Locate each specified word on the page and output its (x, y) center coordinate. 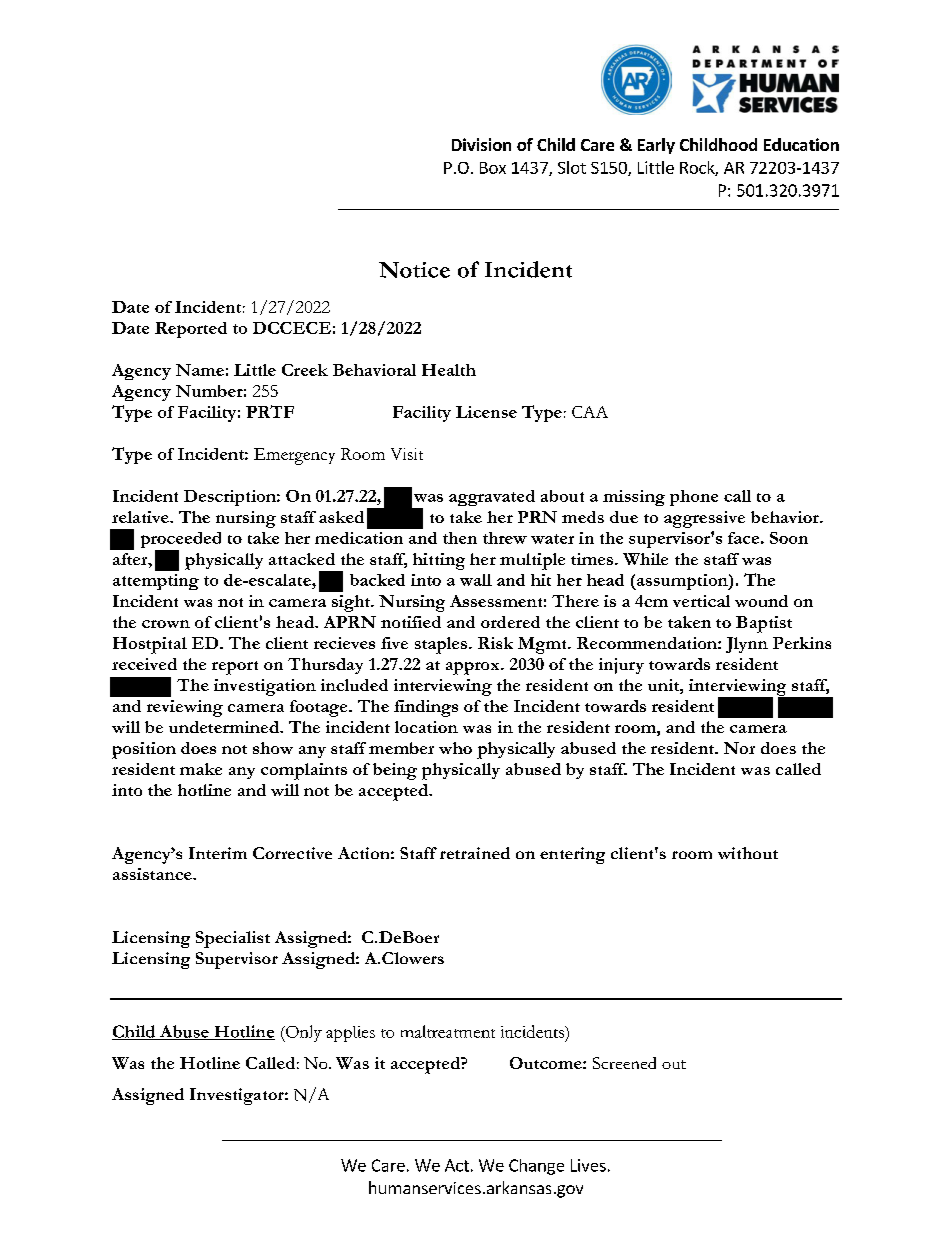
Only (302, 1033)
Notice (414, 270)
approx (474, 668)
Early (656, 146)
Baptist (764, 624)
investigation (265, 687)
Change (536, 1167)
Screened (624, 1063)
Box (493, 168)
